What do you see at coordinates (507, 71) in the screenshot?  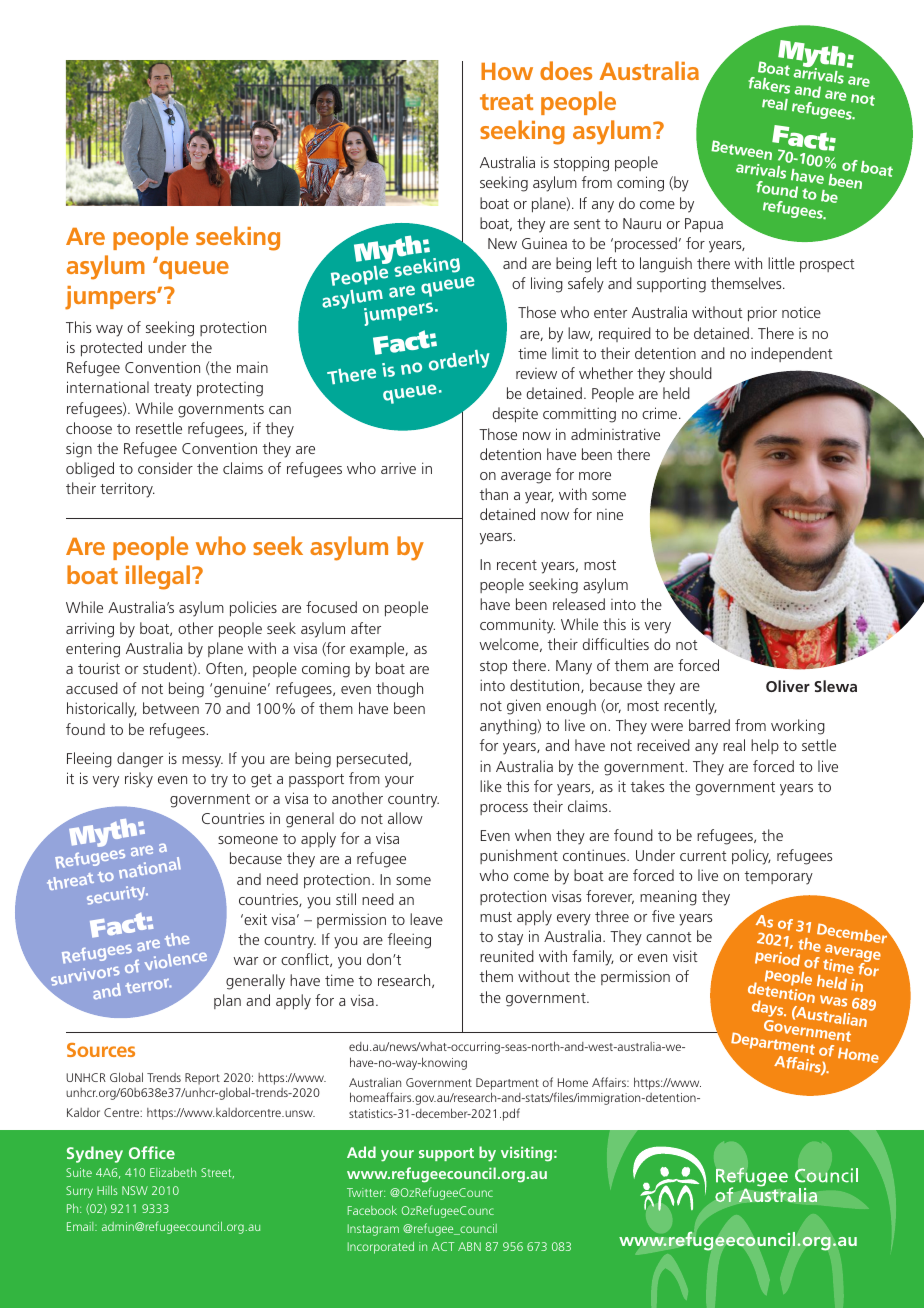 I see `How` at bounding box center [507, 71].
